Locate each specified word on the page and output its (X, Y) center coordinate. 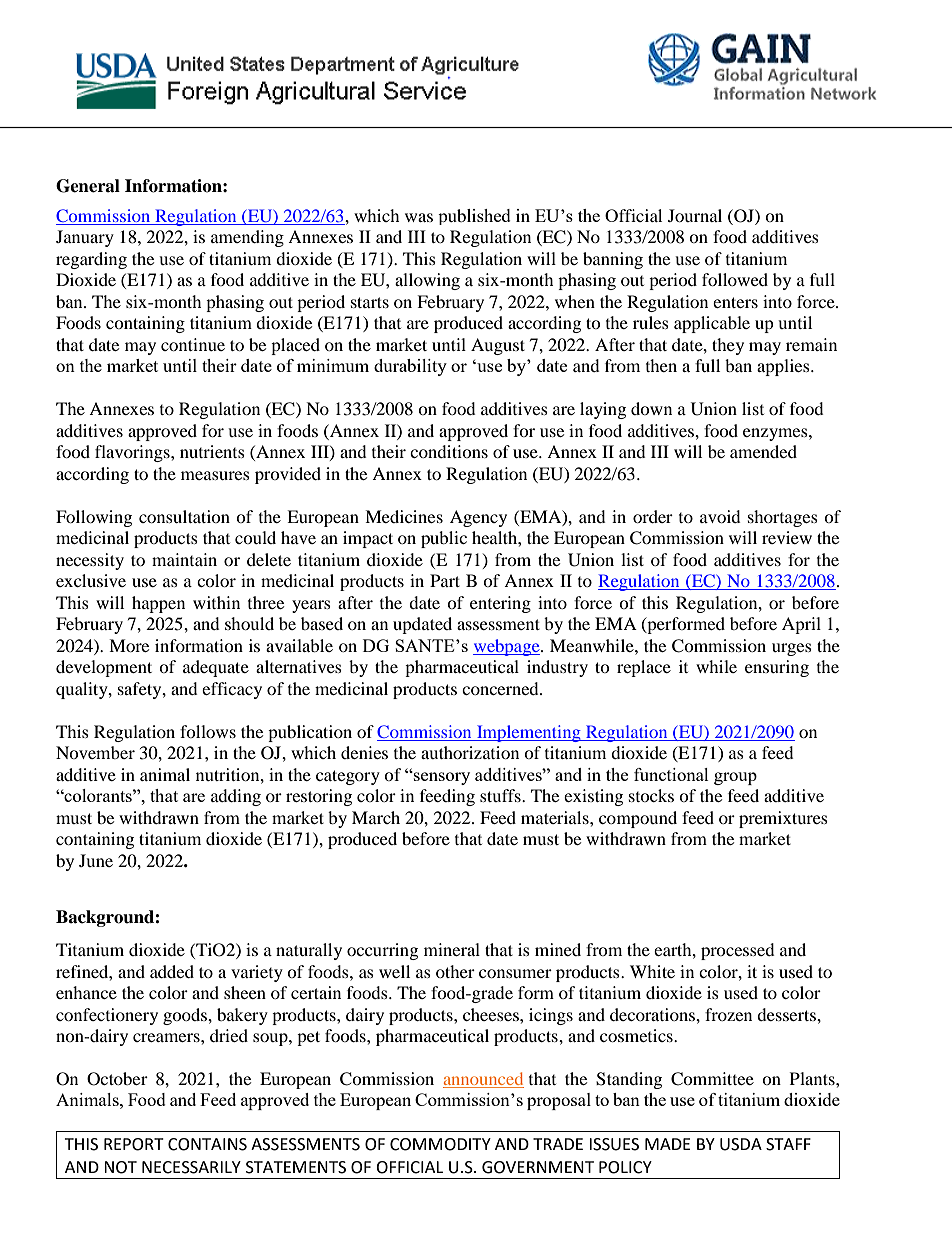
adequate (216, 668)
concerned (501, 688)
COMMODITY (440, 1144)
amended (763, 451)
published (474, 217)
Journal (695, 215)
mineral (452, 949)
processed (738, 951)
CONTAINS (207, 1144)
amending (247, 238)
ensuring (777, 668)
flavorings (133, 453)
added (172, 971)
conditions (449, 451)
